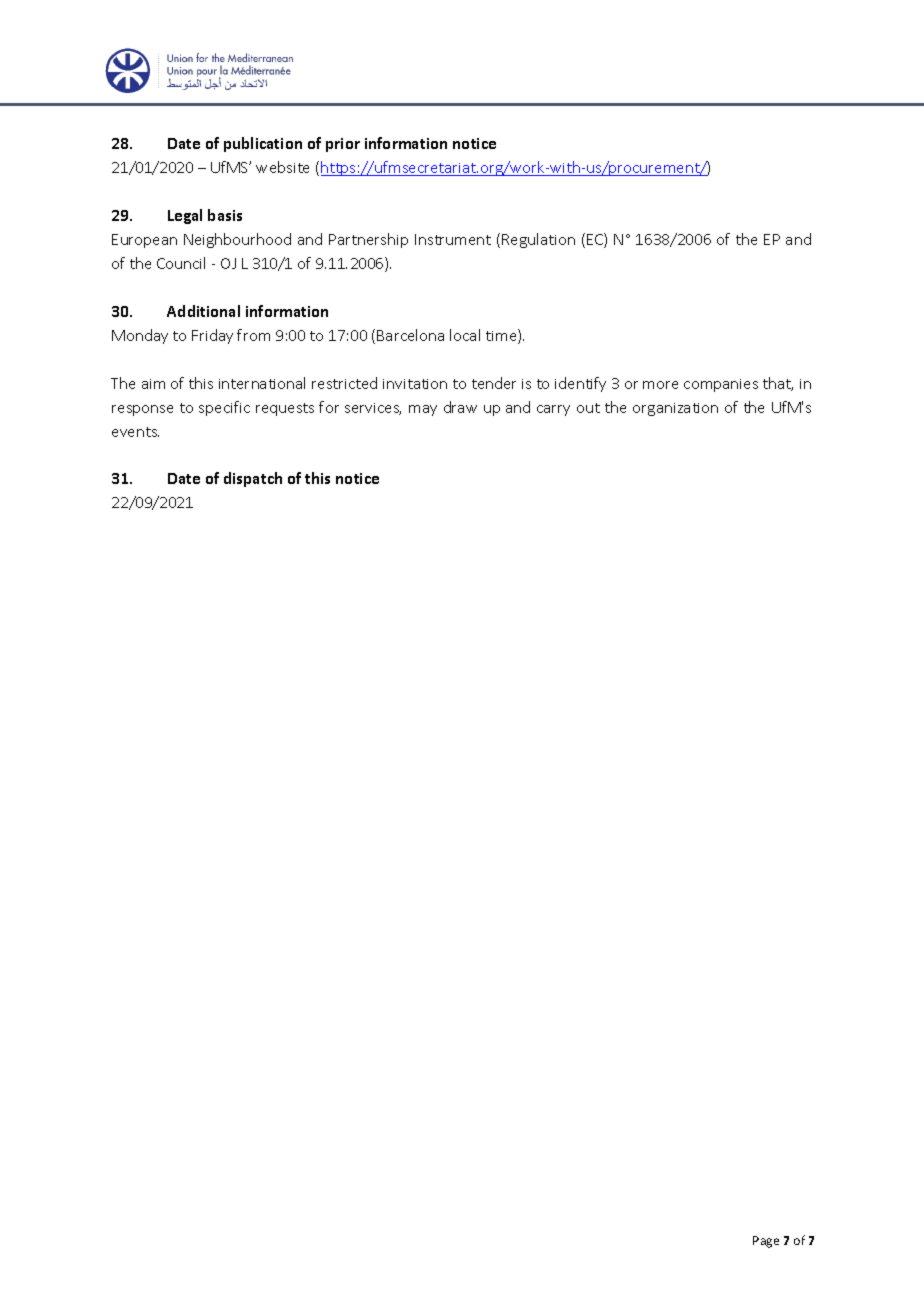  I want to click on out, so click(588, 408).
